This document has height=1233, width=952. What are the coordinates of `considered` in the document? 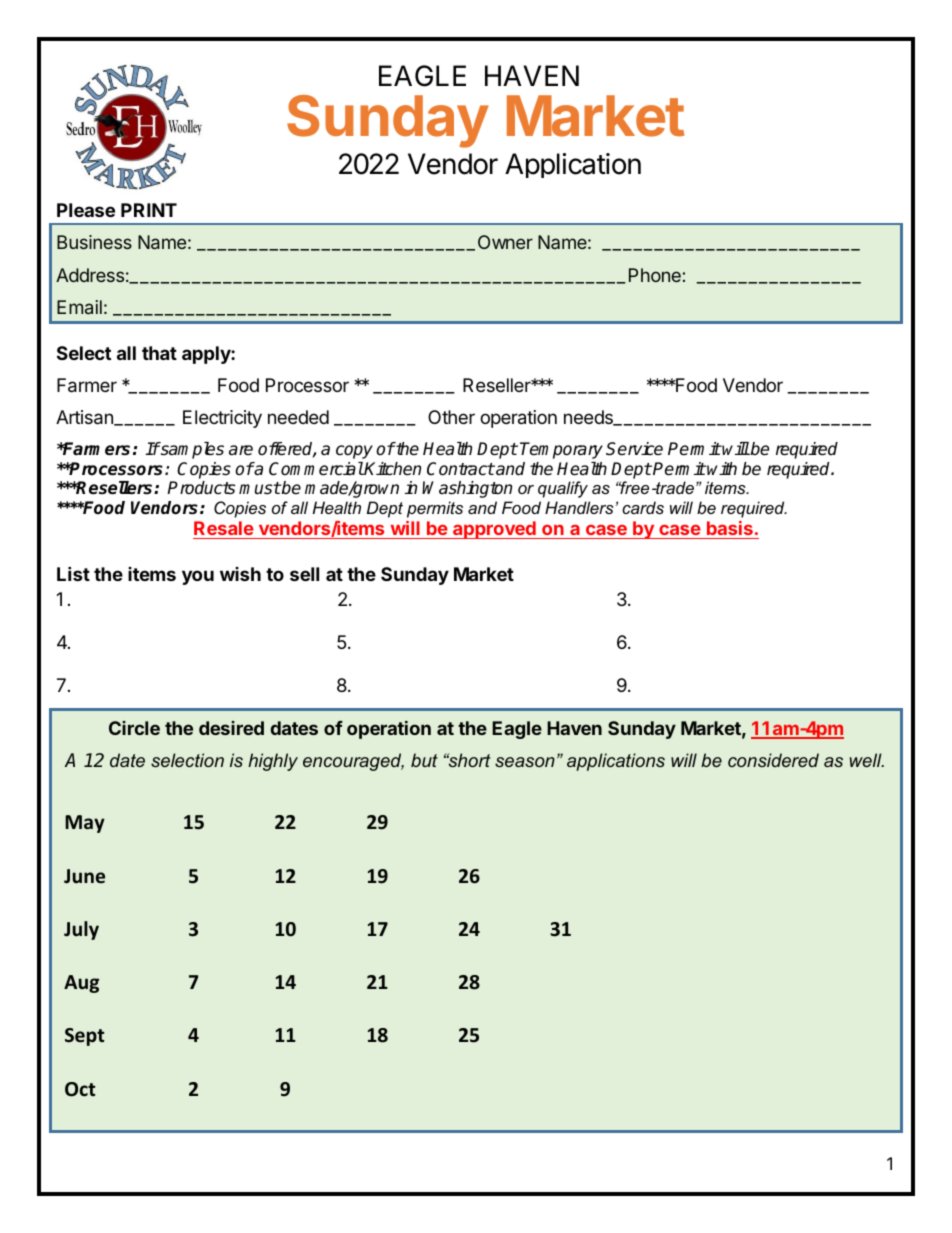 It's located at (773, 760).
